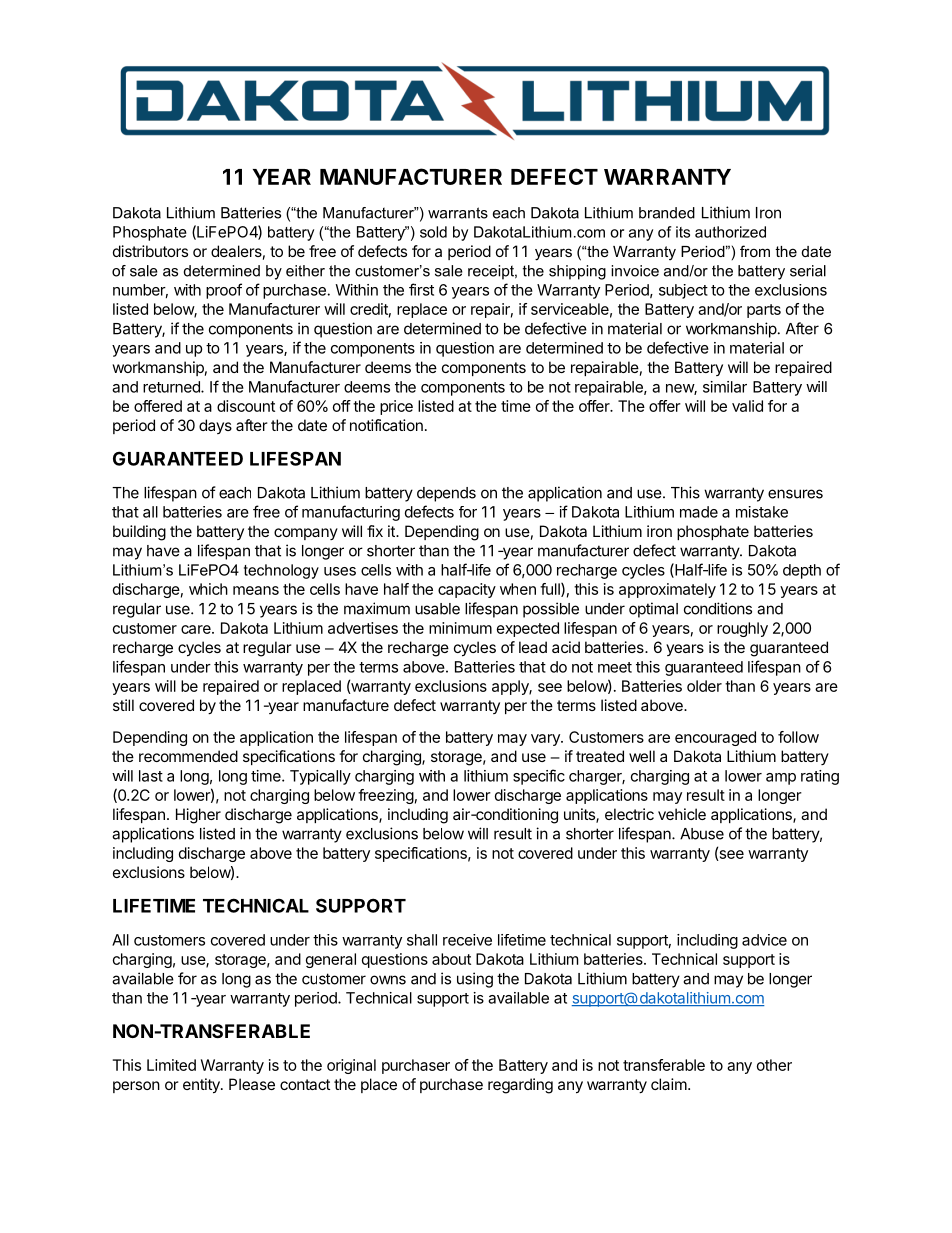 The image size is (952, 1233). I want to click on authorized, so click(730, 232).
